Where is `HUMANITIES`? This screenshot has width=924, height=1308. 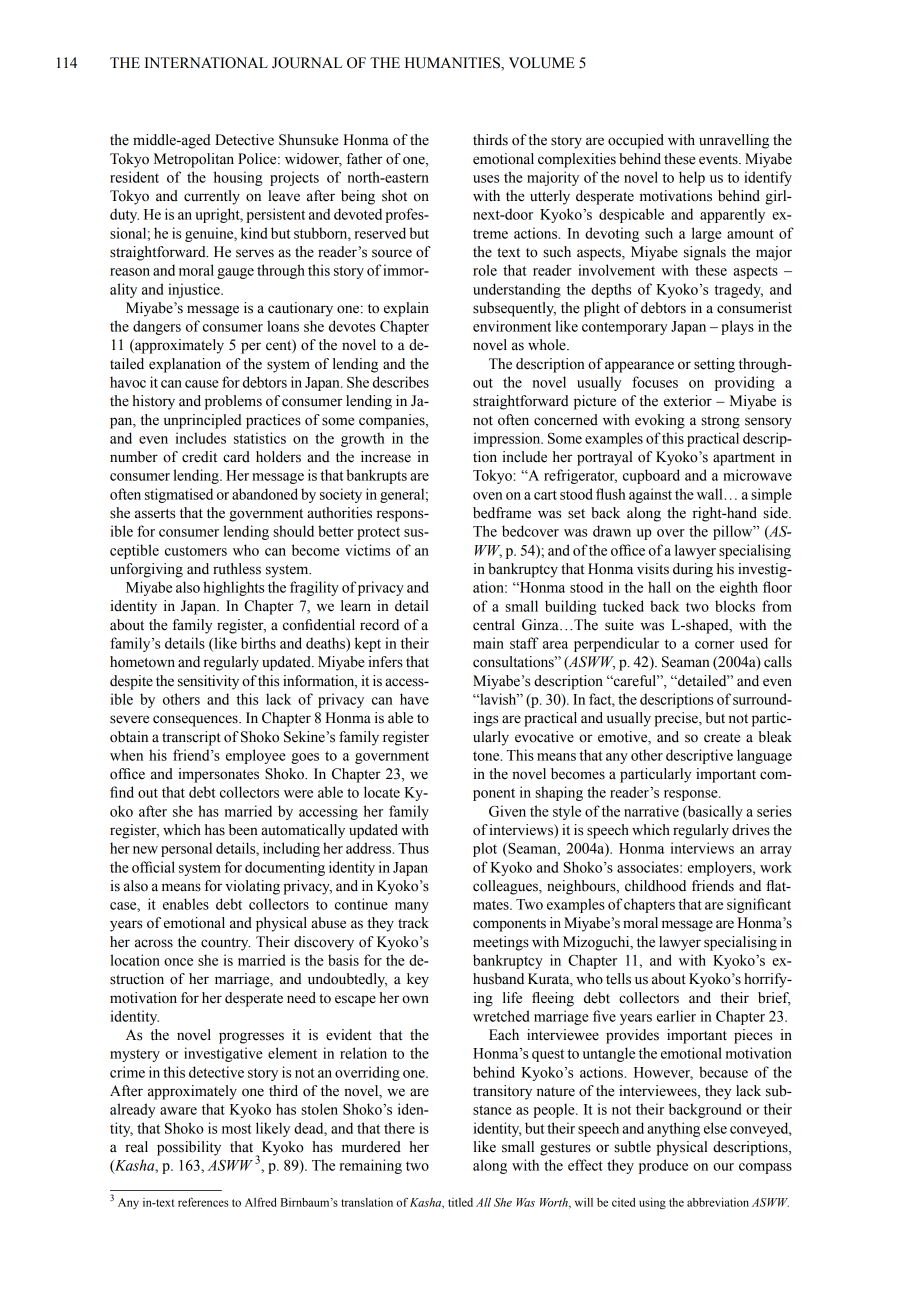
HUMANITIES is located at coordinates (453, 64).
